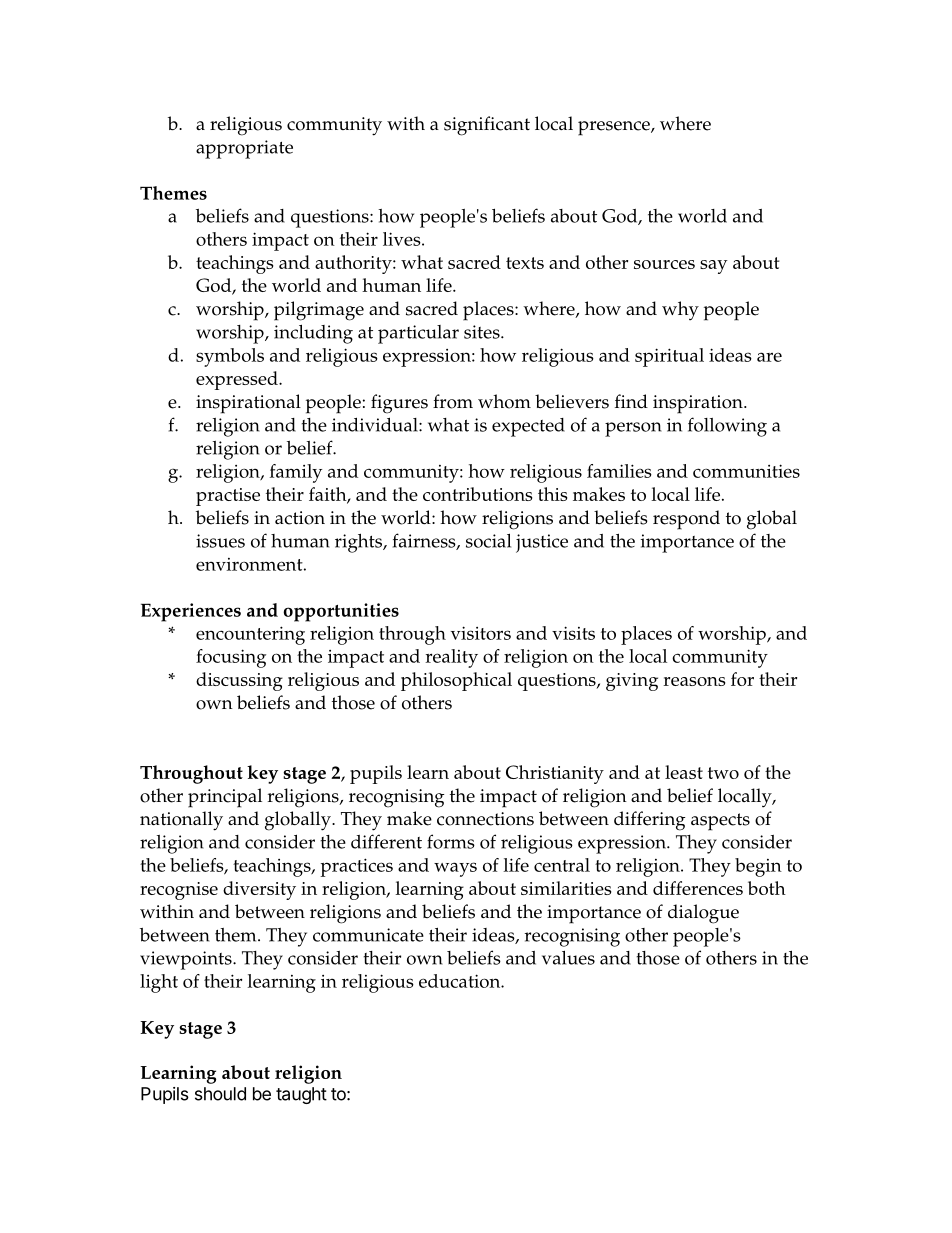  I want to click on should, so click(220, 1094).
